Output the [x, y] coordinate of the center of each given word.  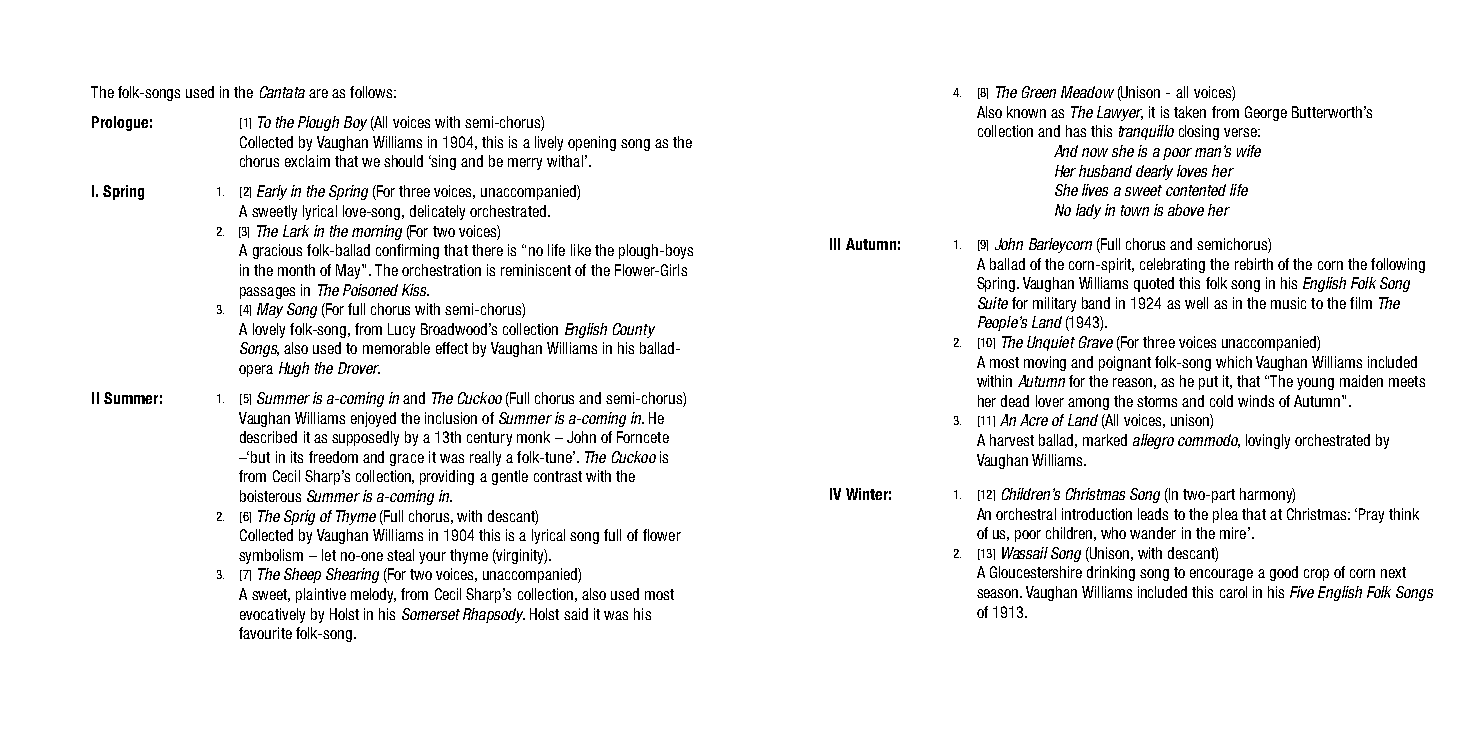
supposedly [365, 438]
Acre [1034, 420]
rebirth [1254, 264]
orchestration [441, 270]
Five [1302, 592]
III [835, 244]
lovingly [1268, 441]
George [1266, 113]
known [1026, 112]
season [999, 593]
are [318, 93]
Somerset [431, 614]
